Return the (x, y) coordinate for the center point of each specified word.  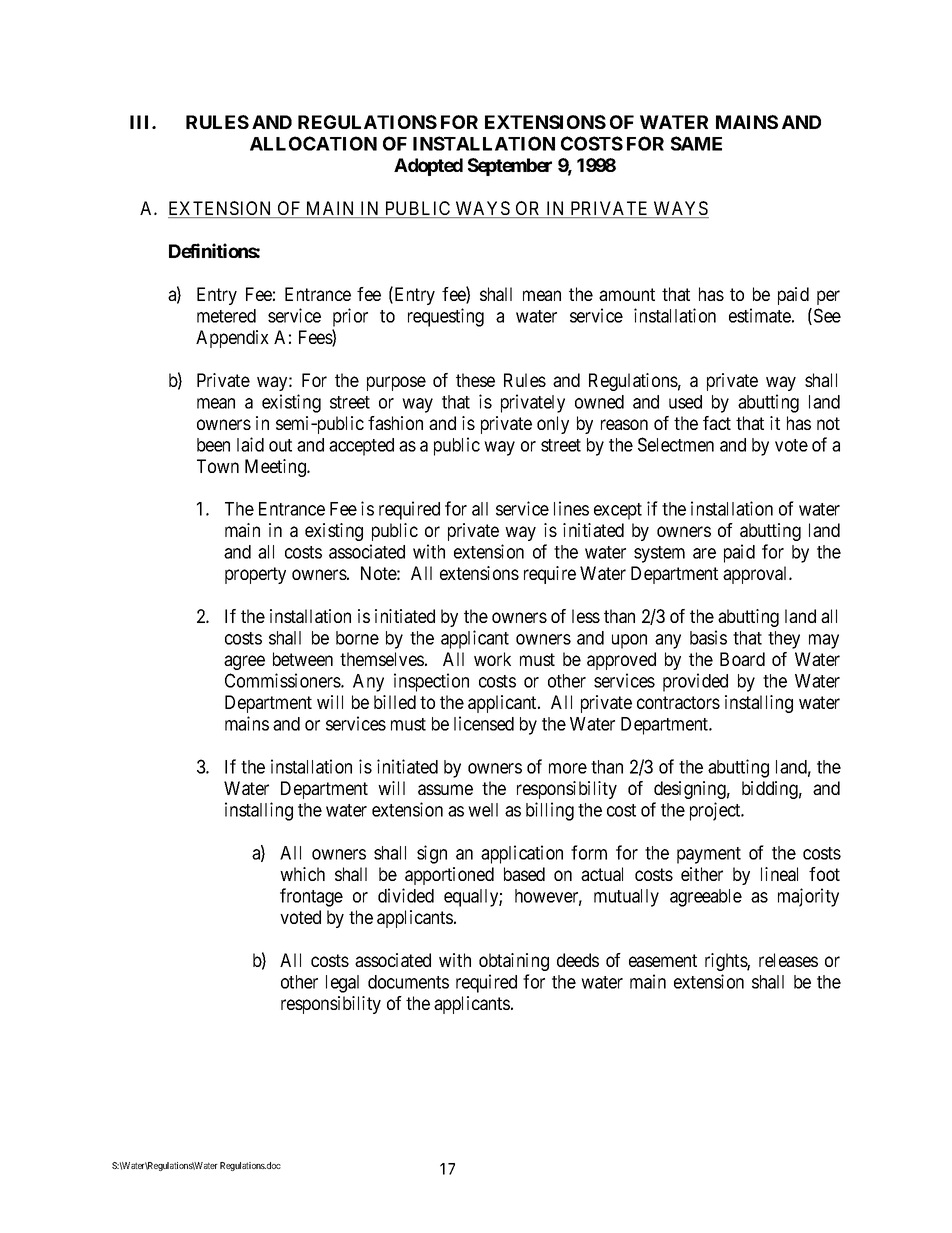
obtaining (514, 962)
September (510, 167)
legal (342, 984)
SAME (696, 143)
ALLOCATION (313, 143)
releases (788, 960)
